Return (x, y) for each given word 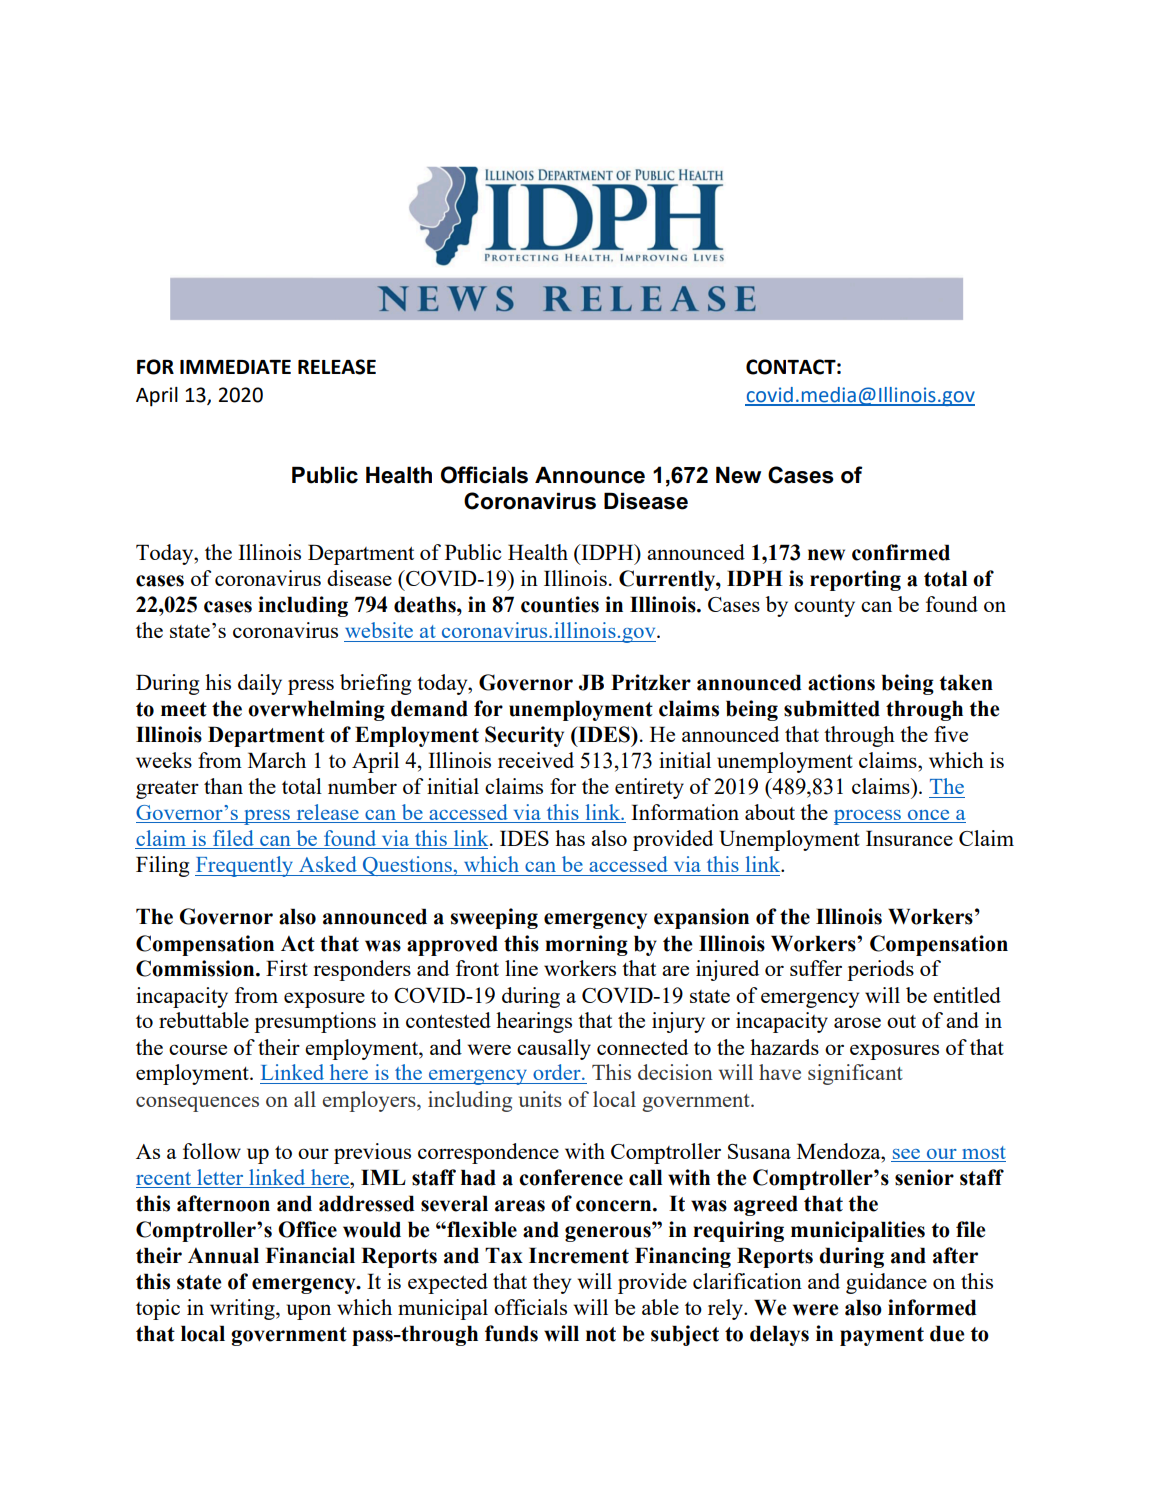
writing (243, 1309)
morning (586, 945)
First (287, 968)
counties (560, 604)
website (379, 630)
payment (882, 1336)
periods (880, 970)
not (601, 1334)
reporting (855, 580)
